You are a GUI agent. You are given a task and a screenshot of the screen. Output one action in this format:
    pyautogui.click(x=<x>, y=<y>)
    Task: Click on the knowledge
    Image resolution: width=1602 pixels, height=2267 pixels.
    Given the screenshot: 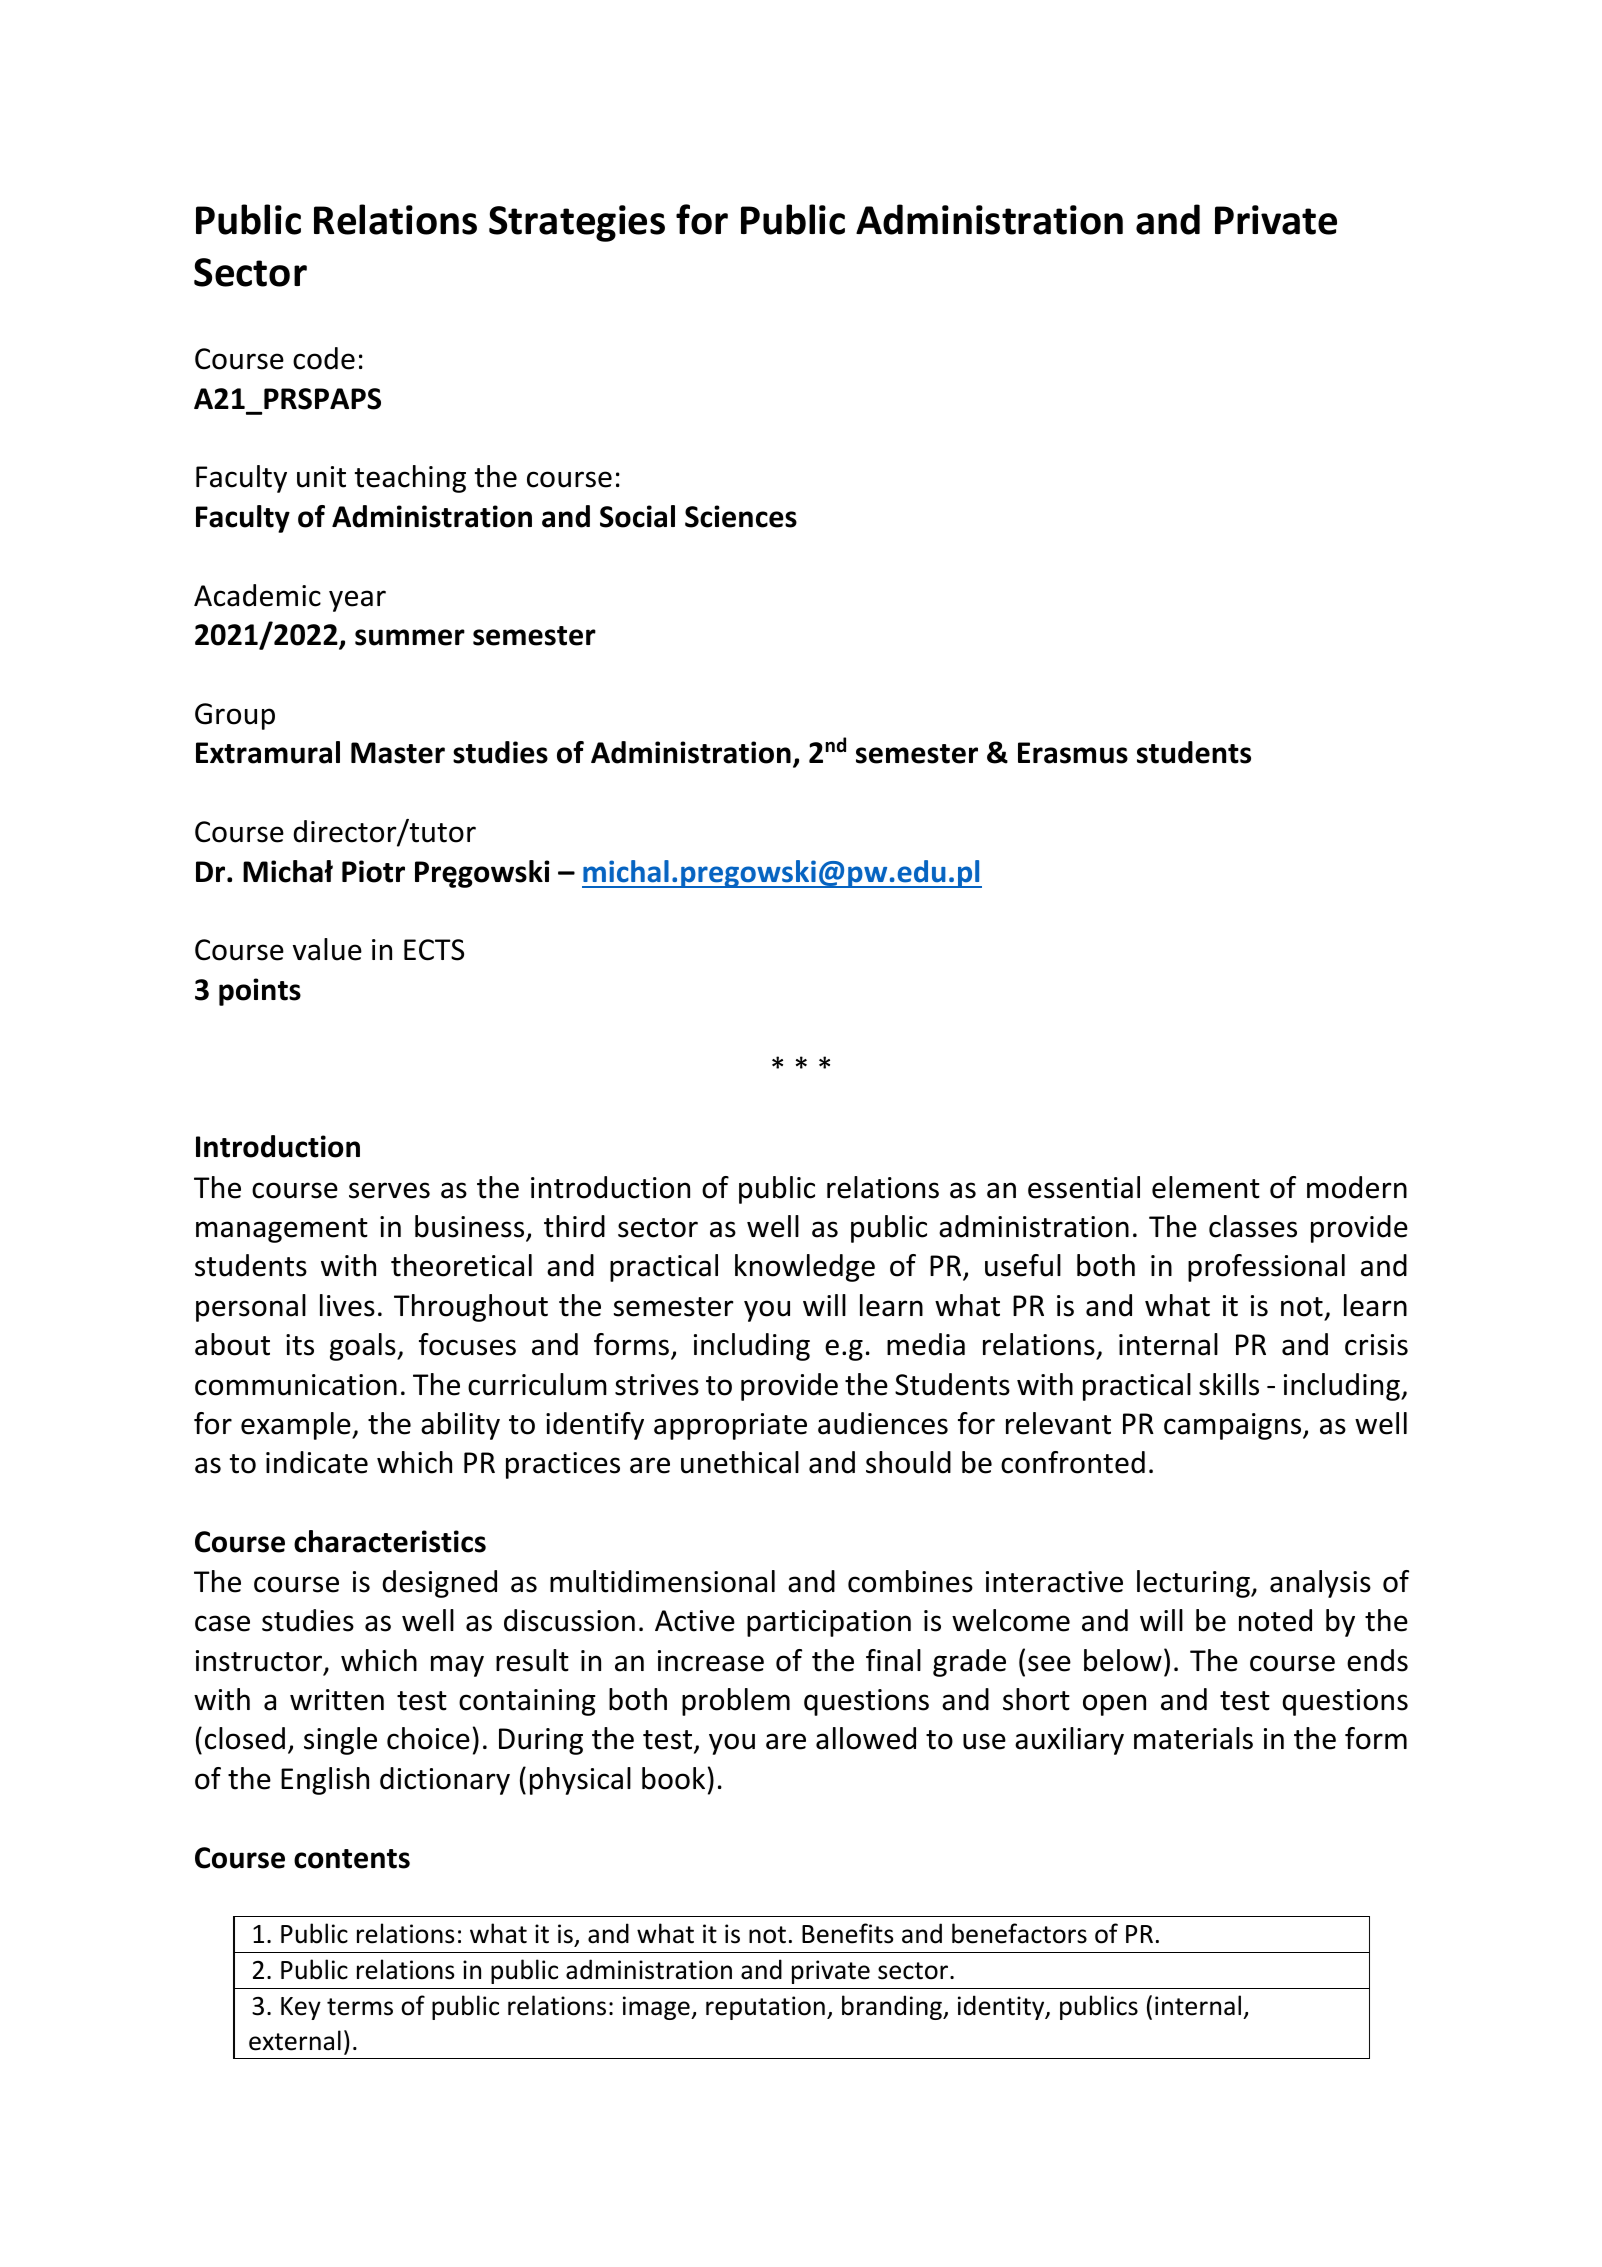 What is the action you would take?
    pyautogui.click(x=805, y=1268)
